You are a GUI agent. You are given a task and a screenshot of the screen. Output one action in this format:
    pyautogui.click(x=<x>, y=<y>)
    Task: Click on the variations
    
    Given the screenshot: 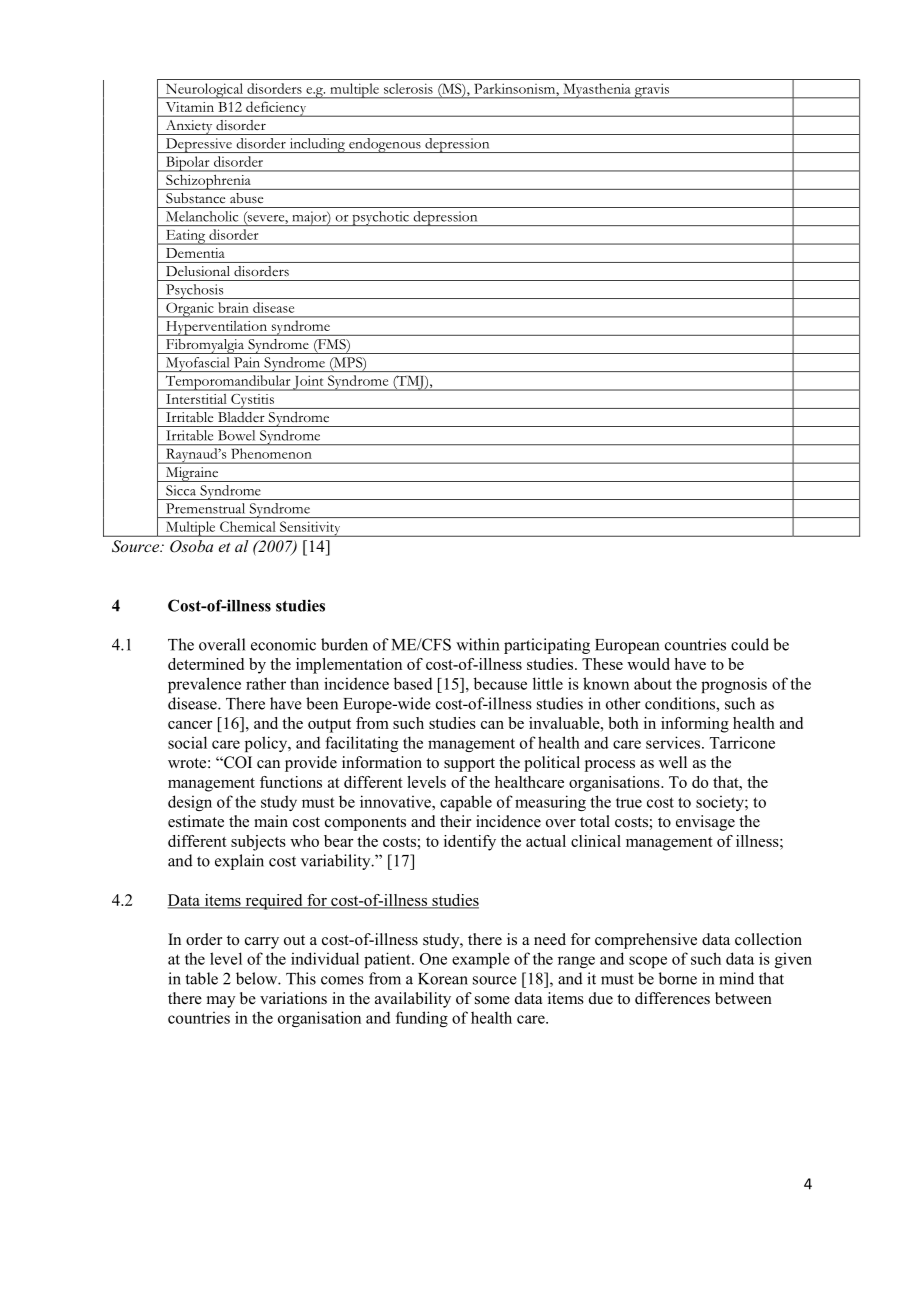 What is the action you would take?
    pyautogui.click(x=293, y=998)
